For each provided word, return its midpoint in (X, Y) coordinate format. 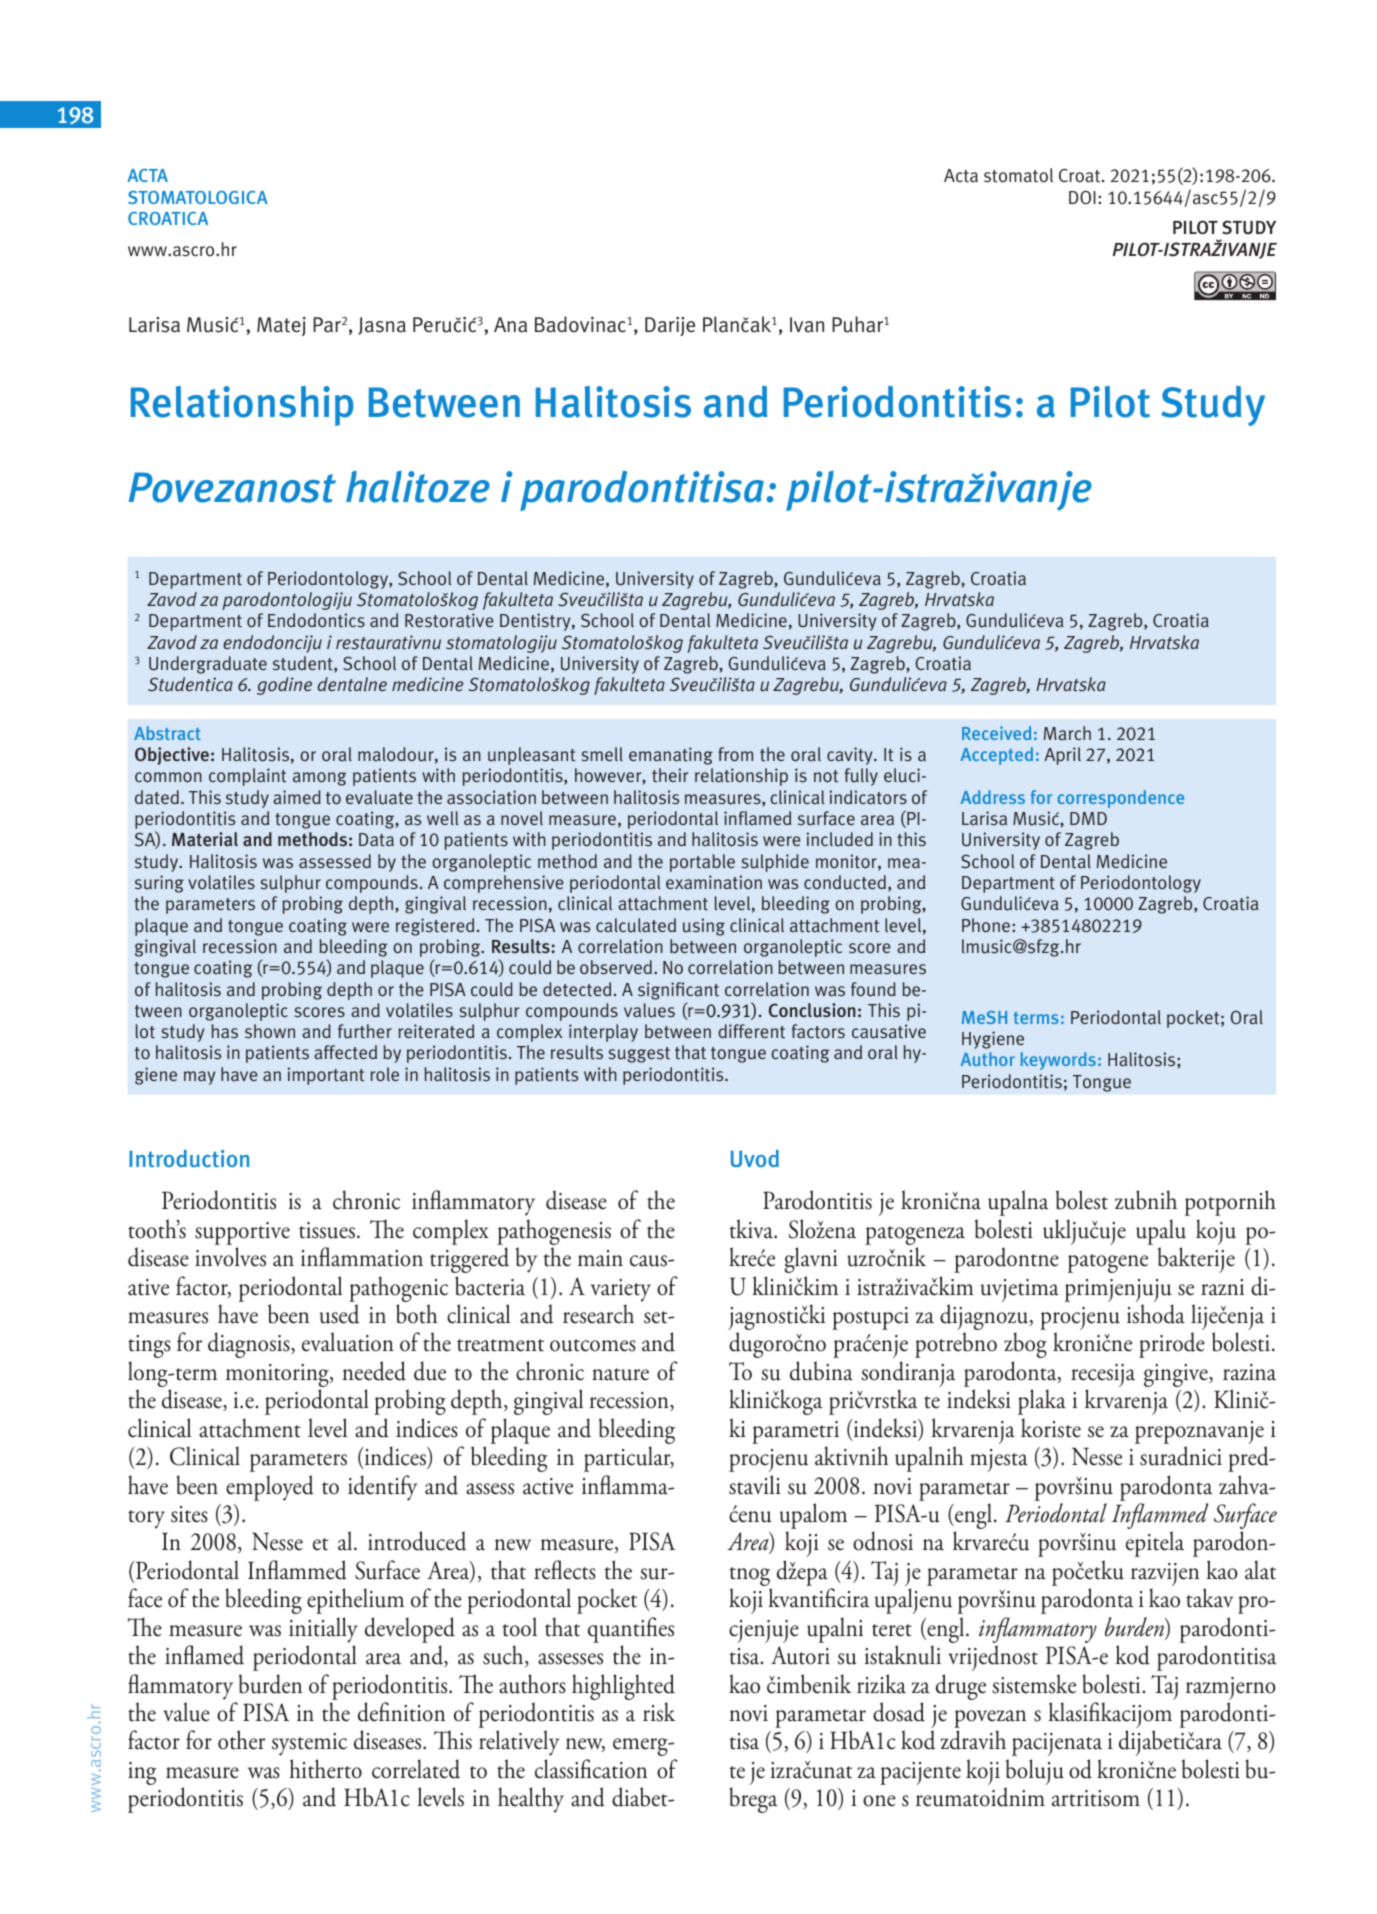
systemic (309, 1744)
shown (270, 1031)
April (1062, 756)
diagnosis (250, 1345)
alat (1260, 1570)
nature (620, 1374)
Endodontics (316, 620)
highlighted (623, 1687)
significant (678, 991)
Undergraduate (208, 665)
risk (659, 1712)
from (735, 754)
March (1067, 733)
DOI (1082, 197)
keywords (1058, 1061)
